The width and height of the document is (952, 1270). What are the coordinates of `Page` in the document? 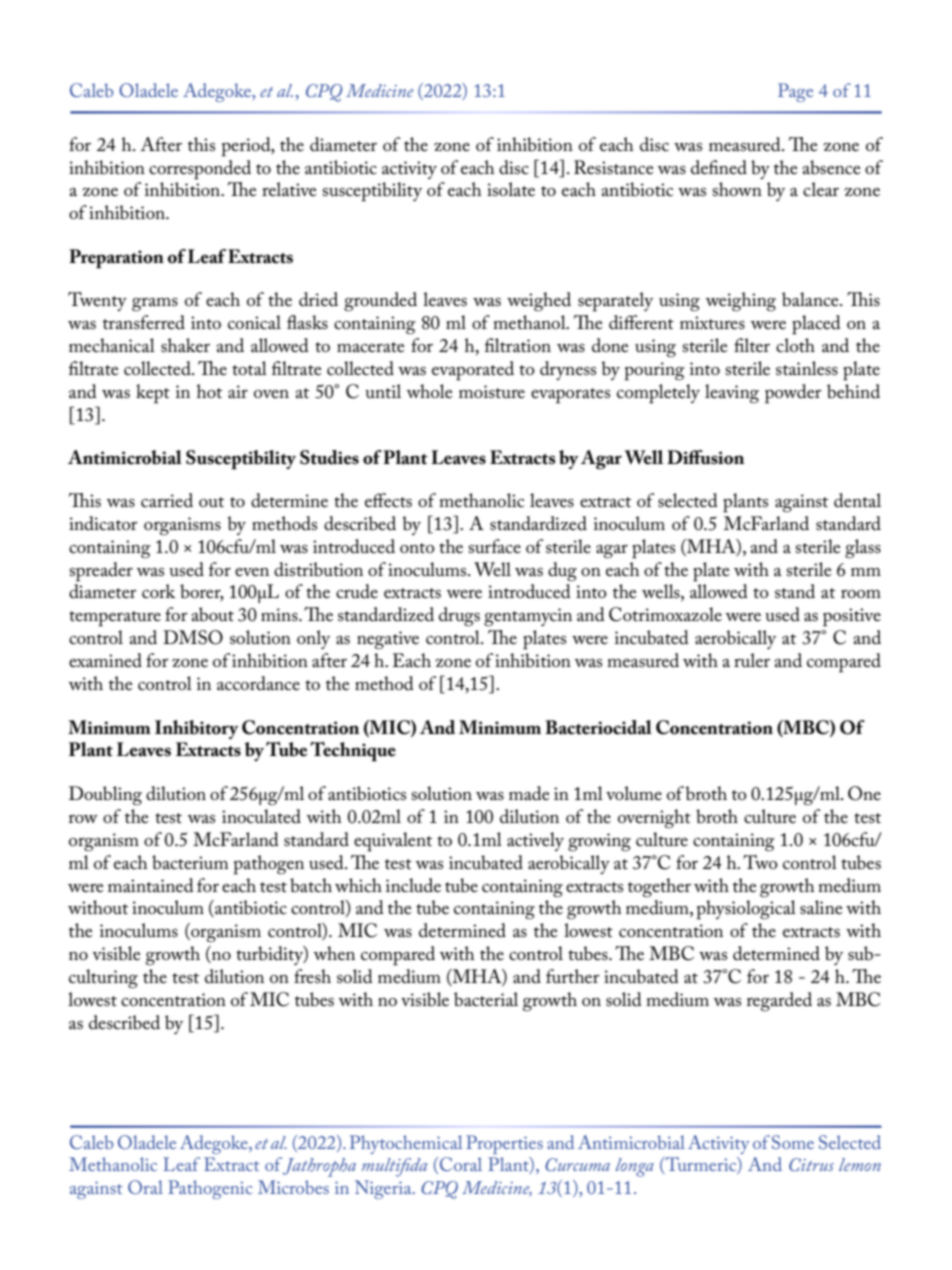 It's located at (795, 92).
